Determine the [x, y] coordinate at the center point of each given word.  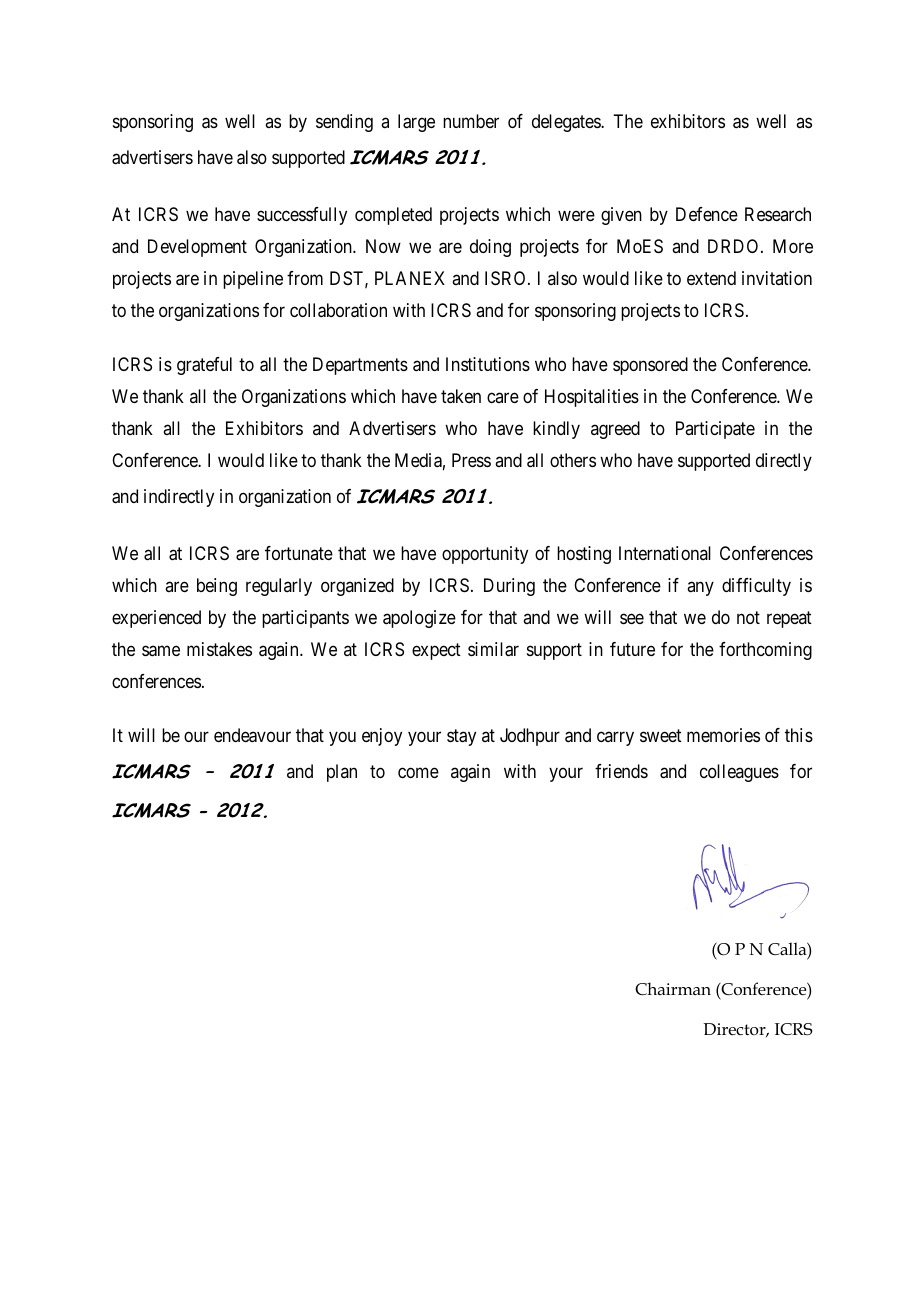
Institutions [488, 364]
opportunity [485, 555]
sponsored [650, 366]
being [217, 587]
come [418, 772]
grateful [204, 366]
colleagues [739, 773]
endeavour [252, 735]
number [471, 121]
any [700, 588]
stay [461, 737]
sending [344, 123]
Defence [707, 214]
